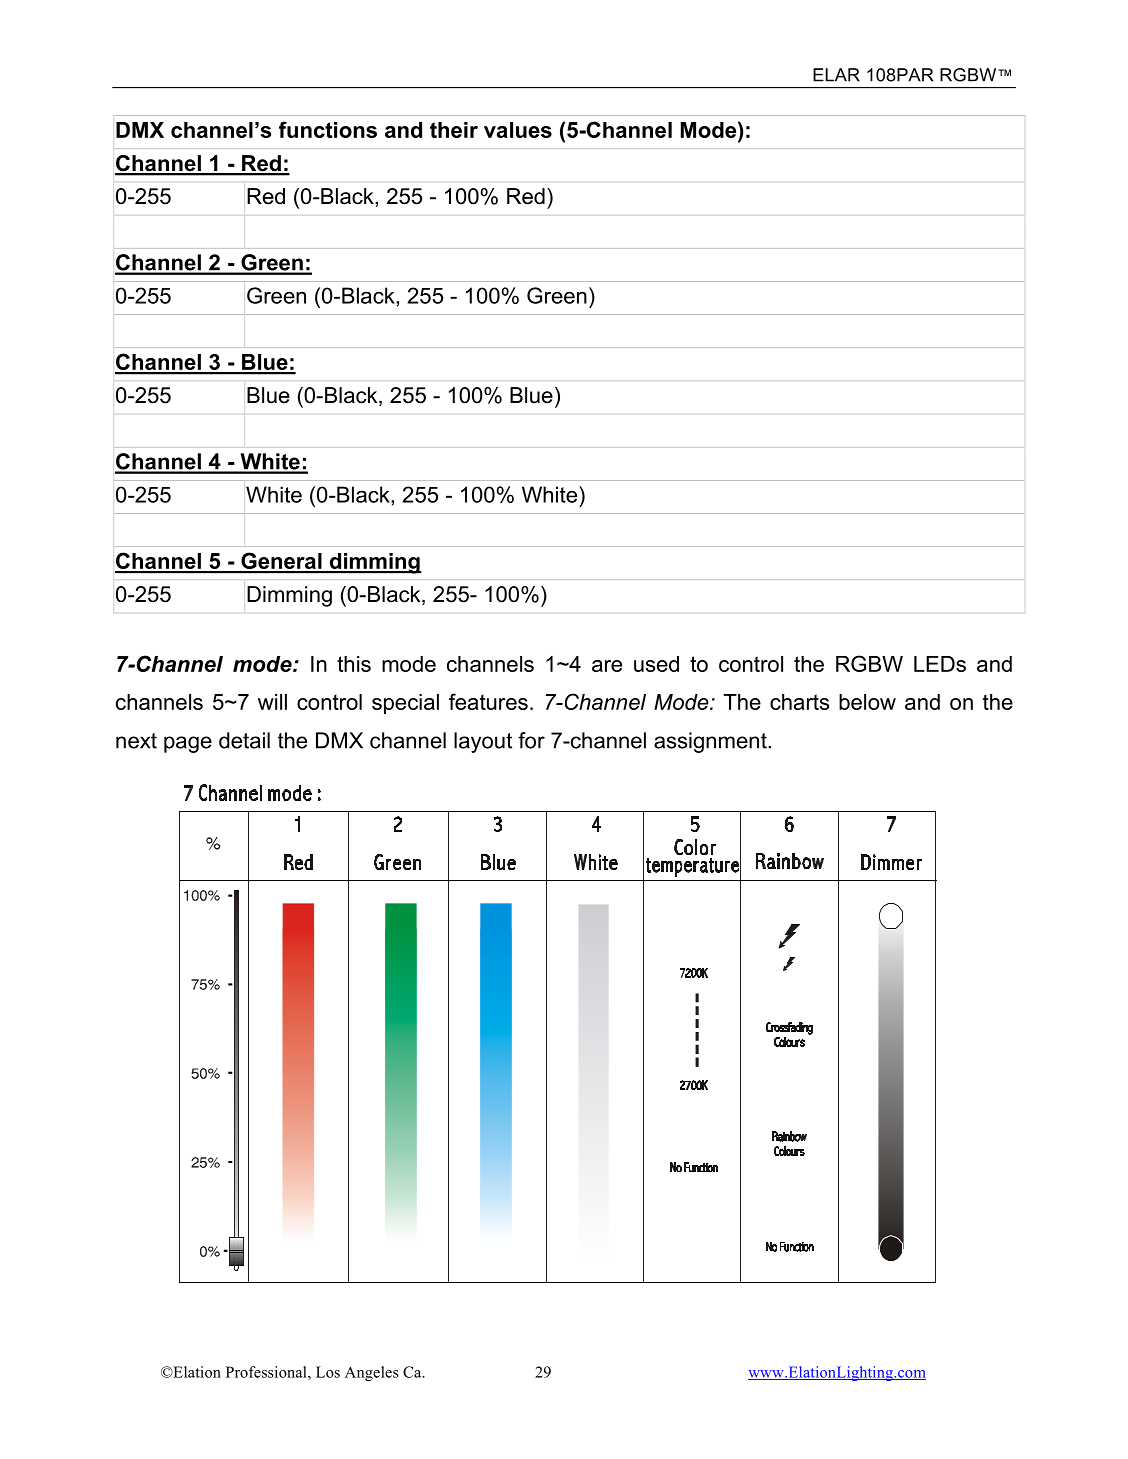 This screenshot has width=1128, height=1459. Describe the element at coordinates (483, 742) in the screenshot. I see `layout` at that location.
